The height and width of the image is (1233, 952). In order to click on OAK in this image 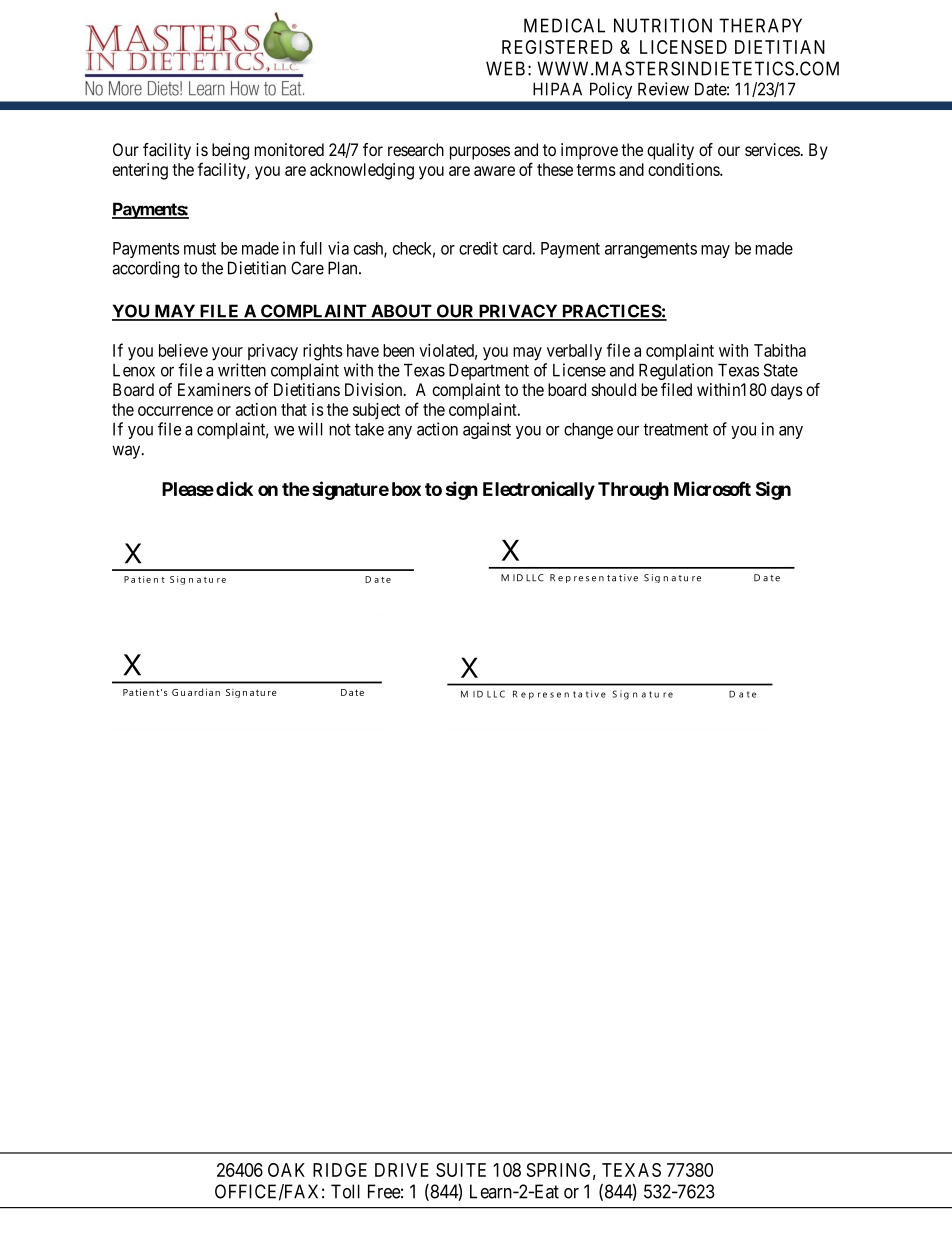, I will do `click(286, 1170)`.
